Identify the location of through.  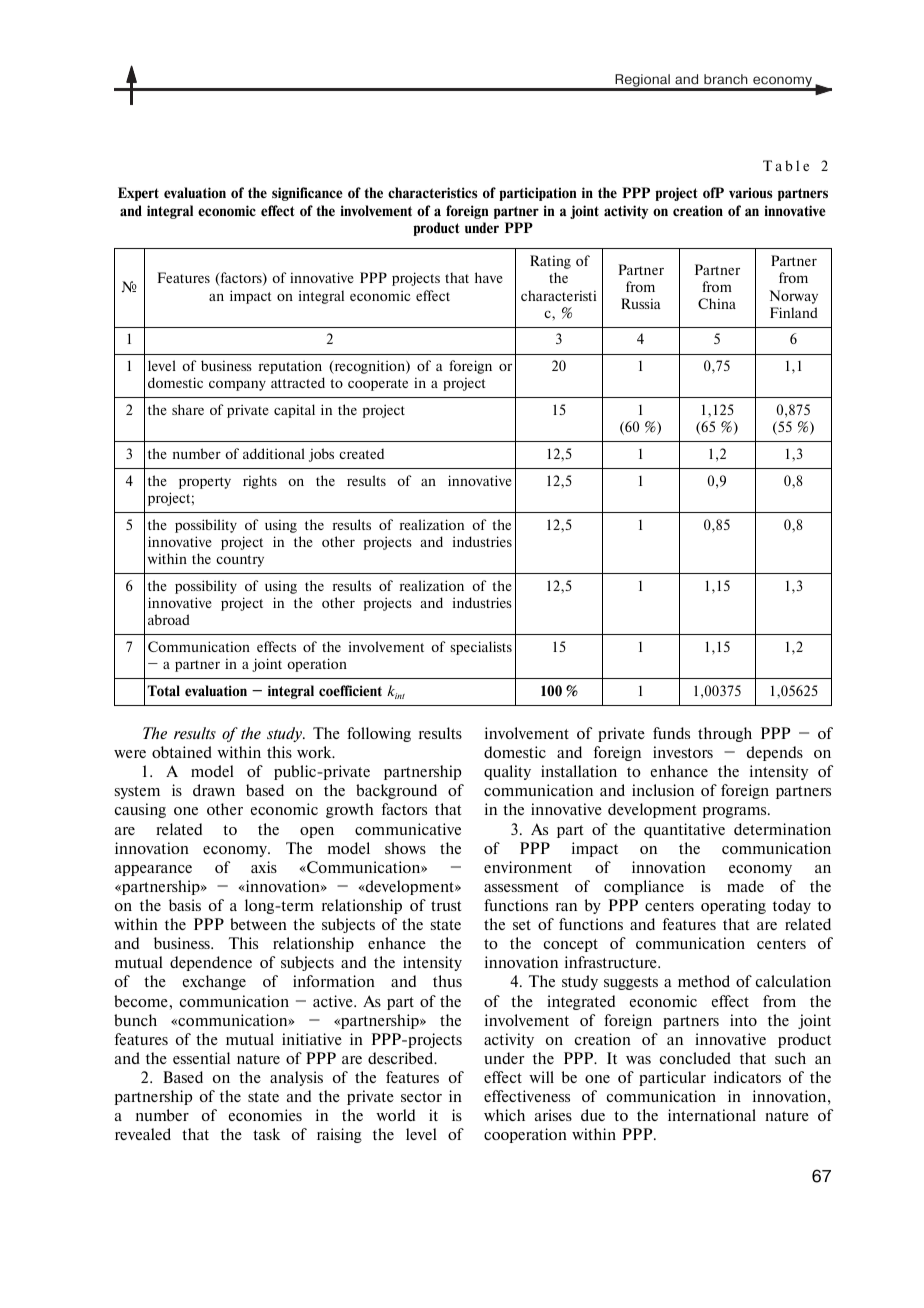
(725, 734).
